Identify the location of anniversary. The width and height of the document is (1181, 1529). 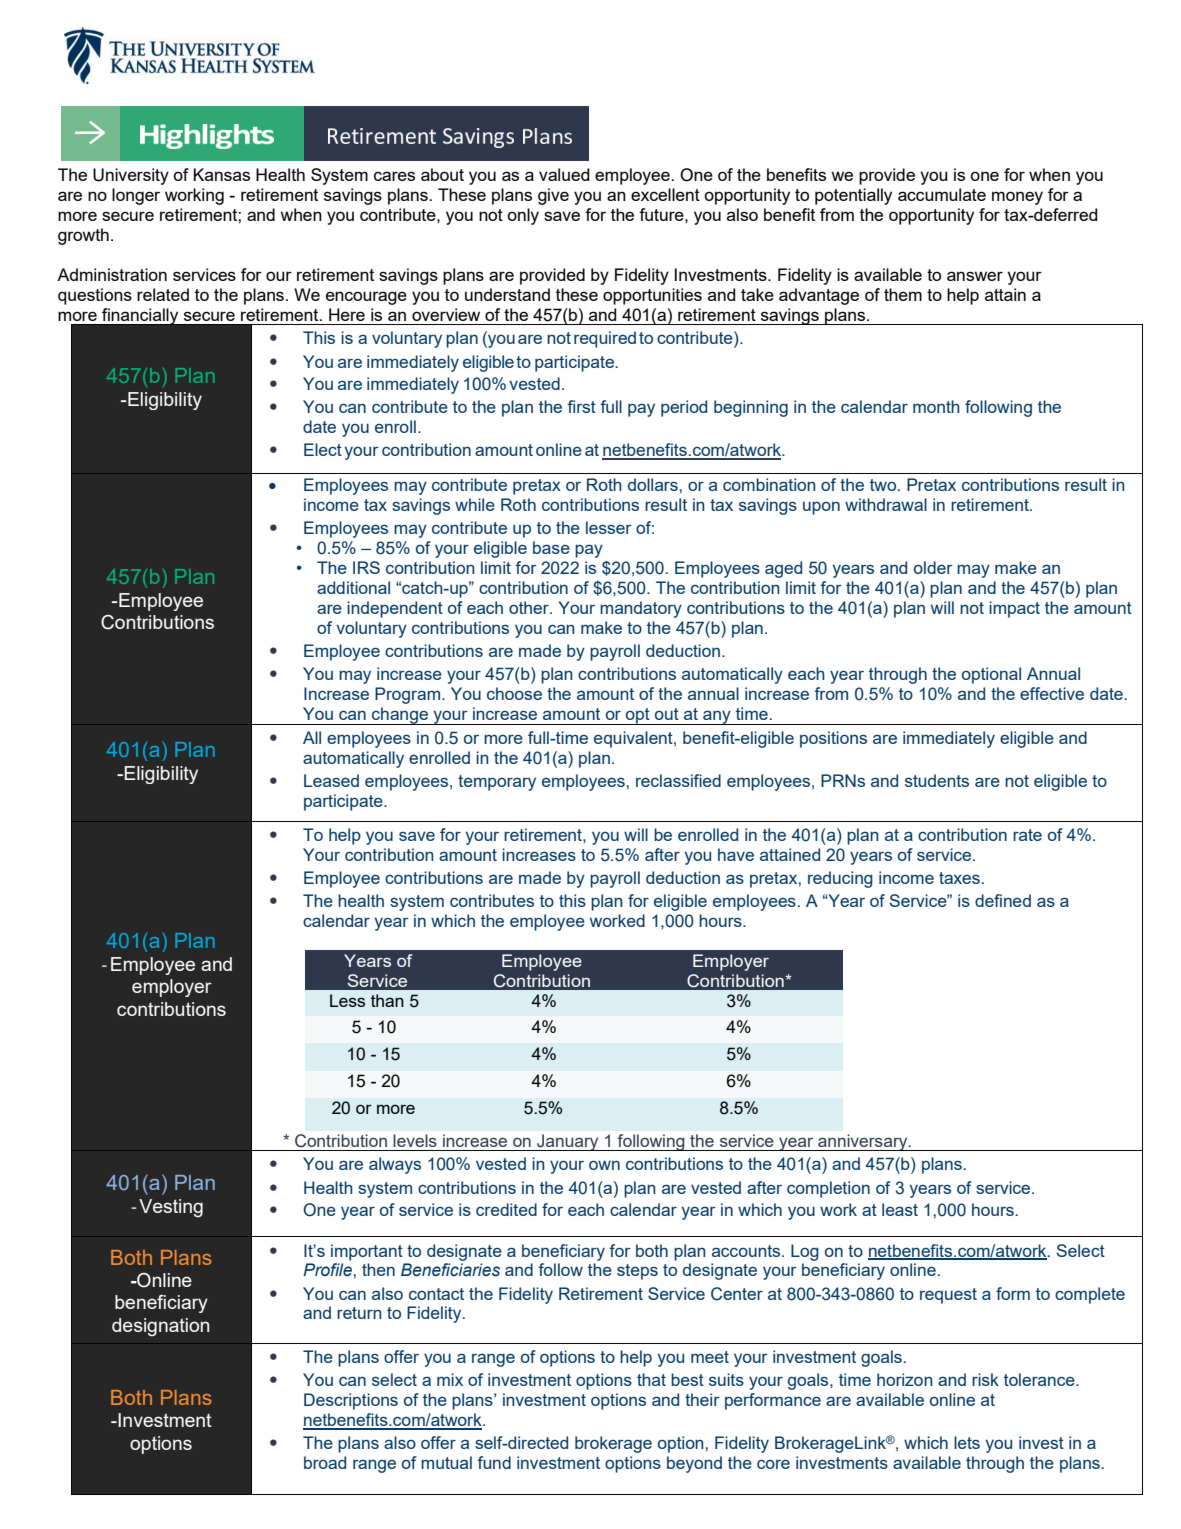
(863, 1142).
